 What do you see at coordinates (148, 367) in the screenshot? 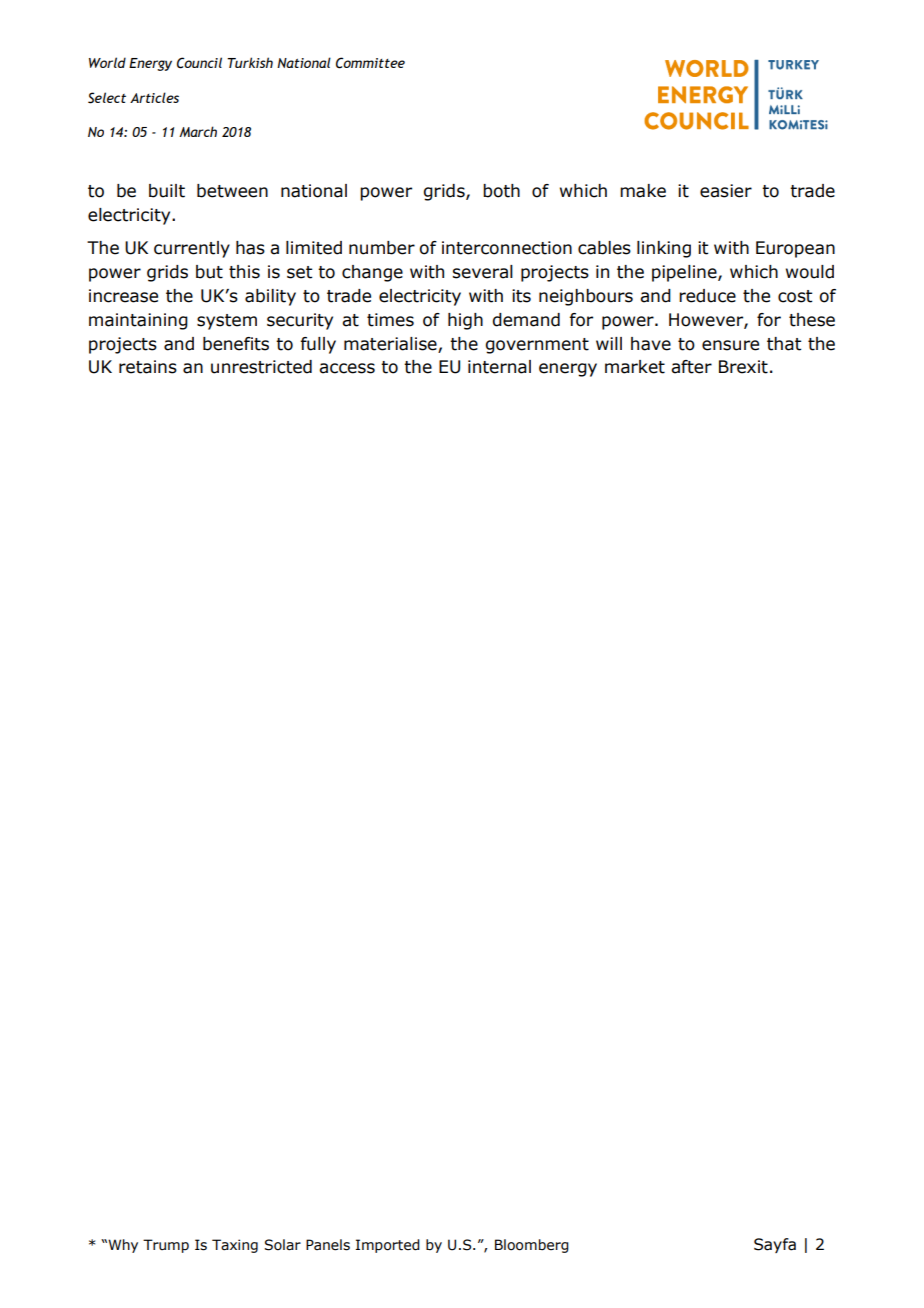
I see `retains` at bounding box center [148, 367].
